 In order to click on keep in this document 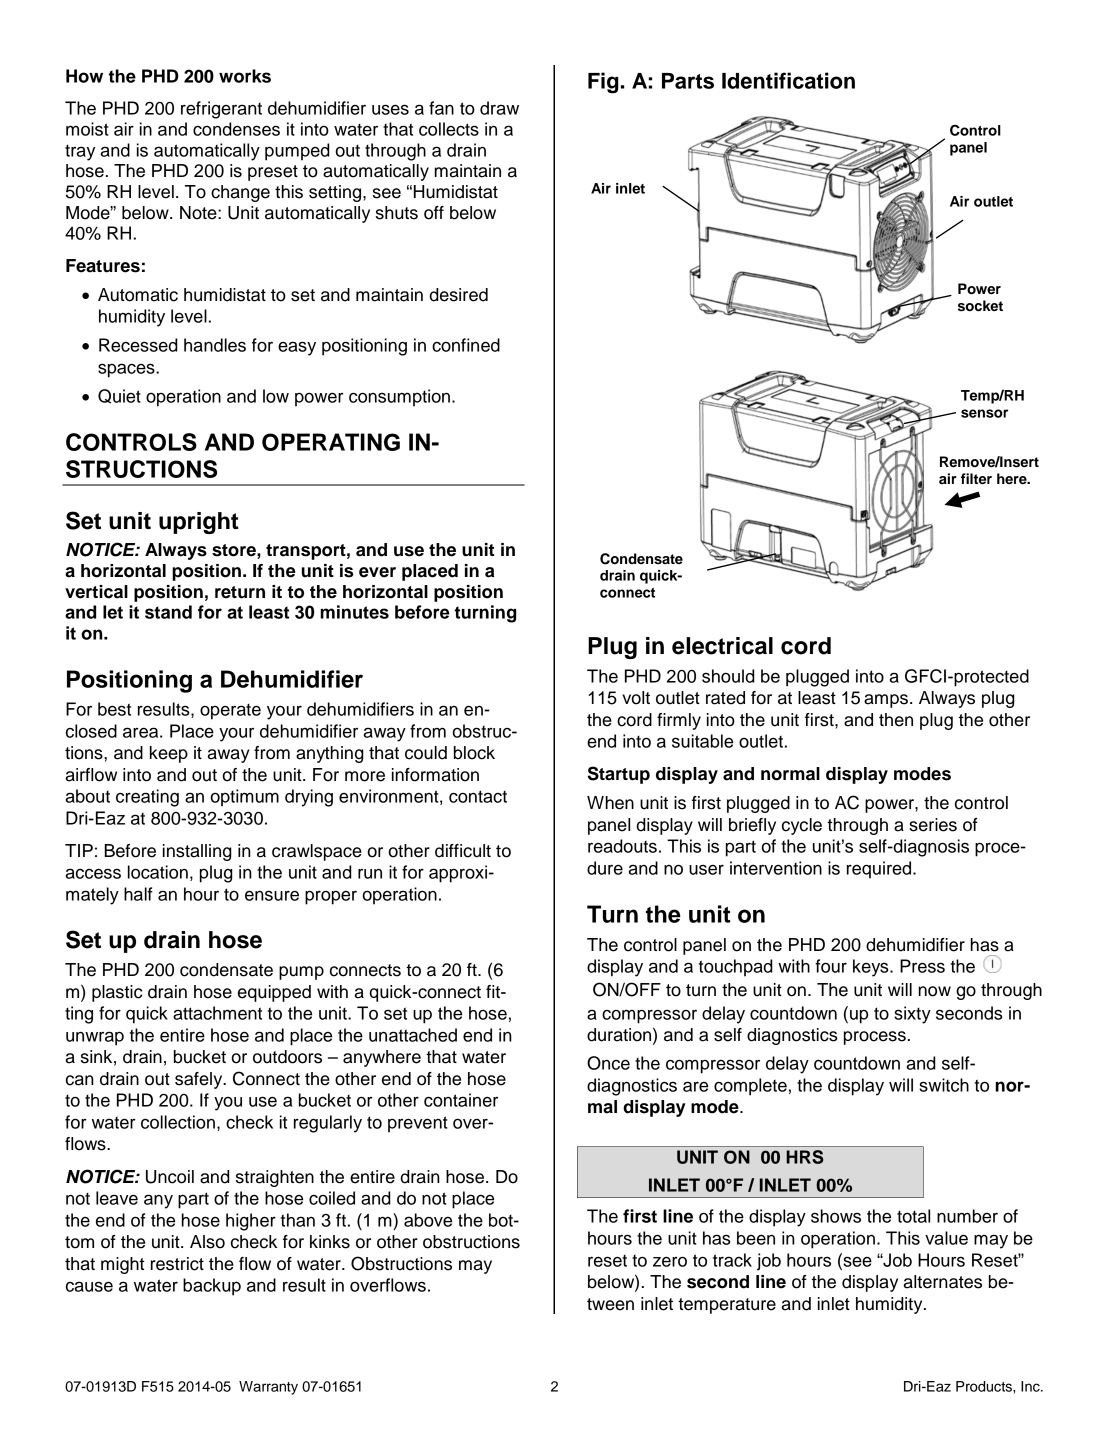, I will do `click(169, 754)`.
